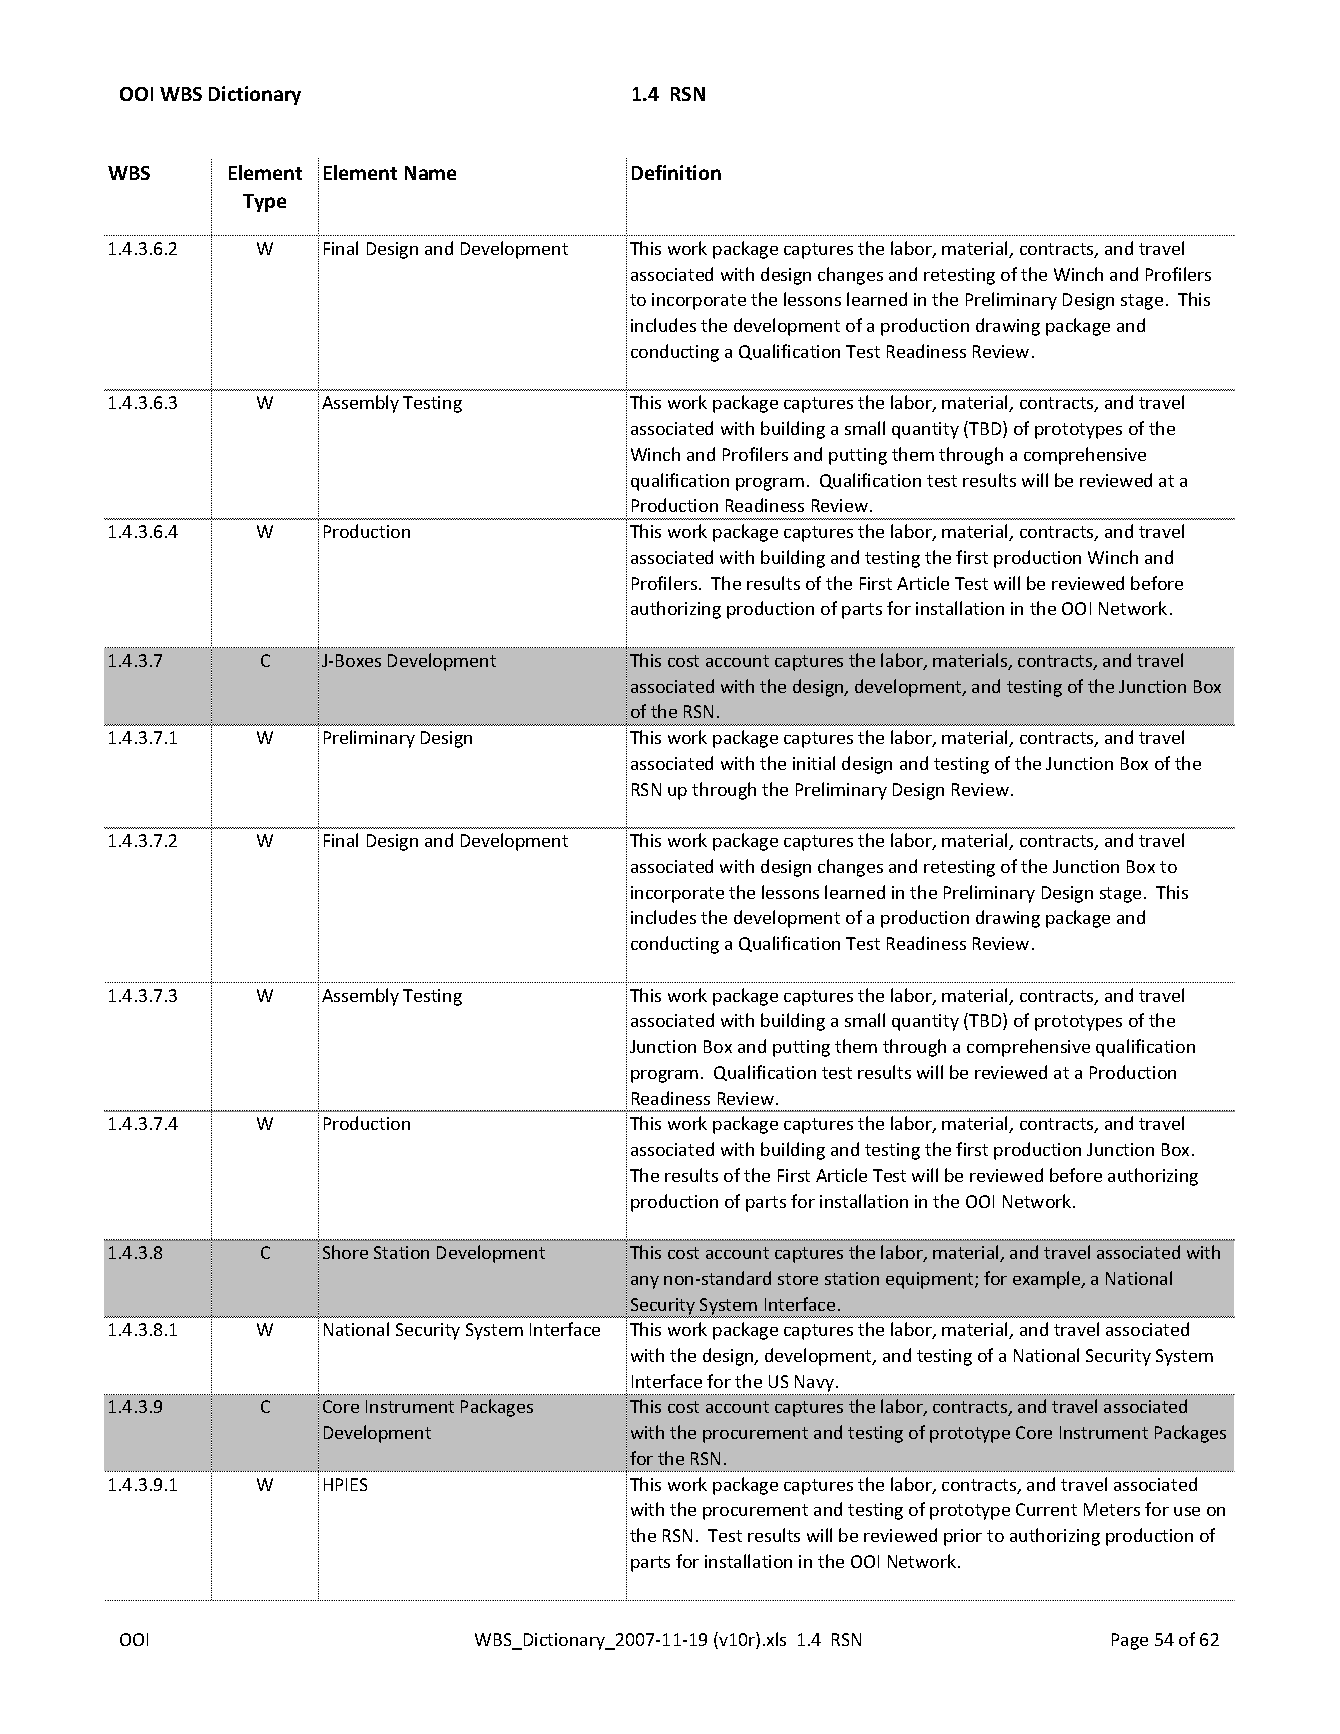  I want to click on Current, so click(1046, 1509).
